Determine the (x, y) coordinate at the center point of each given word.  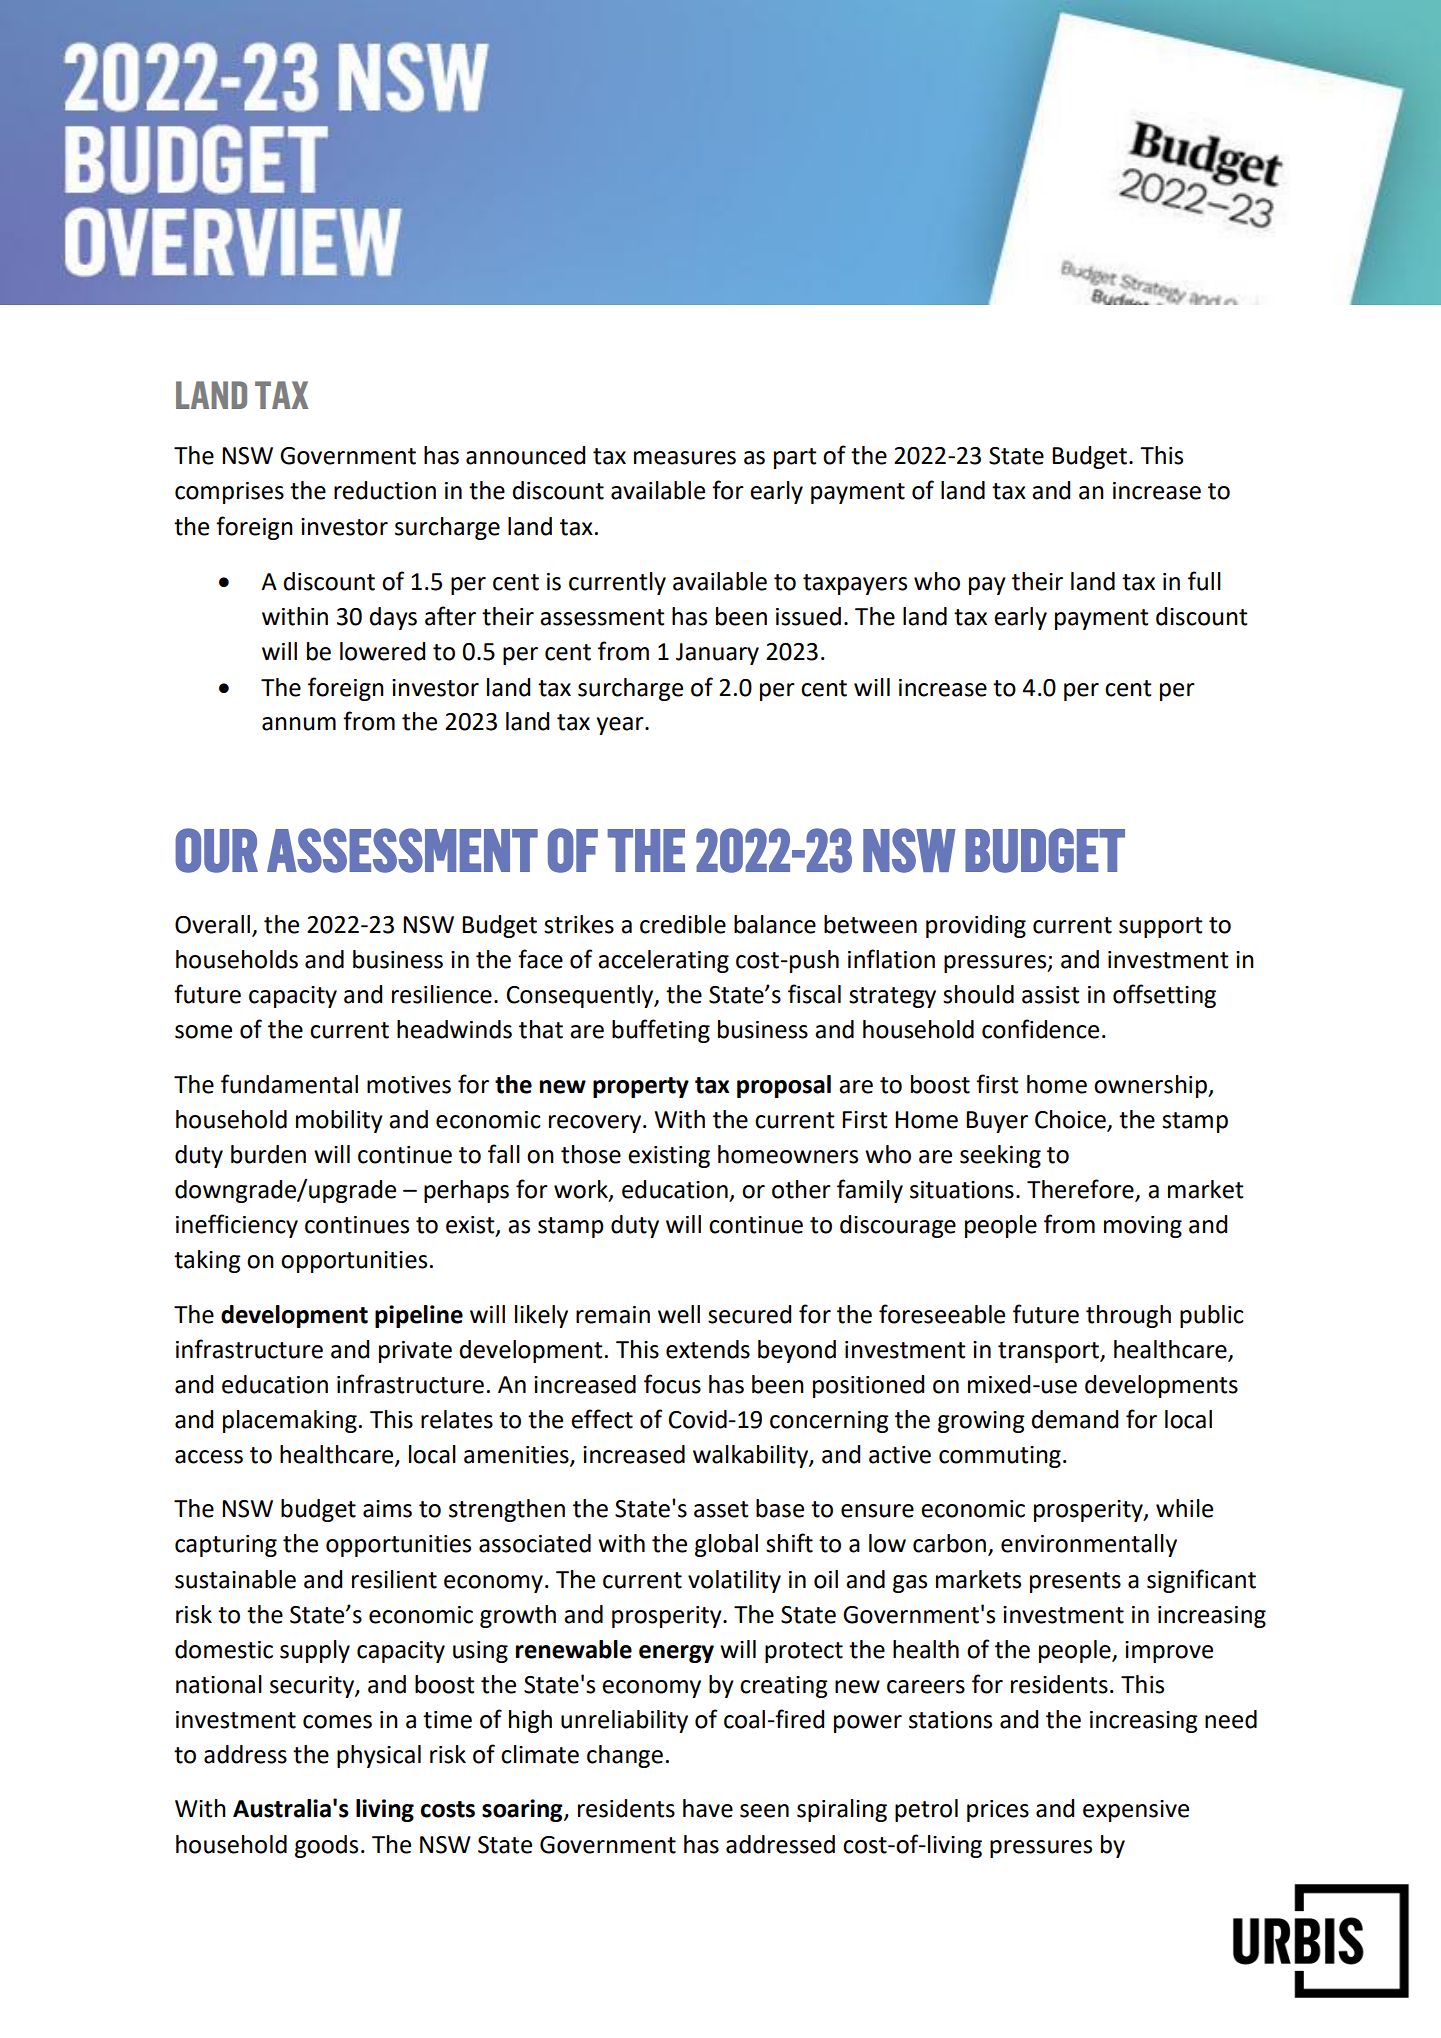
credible (683, 924)
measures (685, 458)
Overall (212, 924)
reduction (385, 490)
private (415, 1352)
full (1204, 581)
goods (326, 1846)
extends (708, 1349)
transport (1049, 1352)
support (1161, 927)
